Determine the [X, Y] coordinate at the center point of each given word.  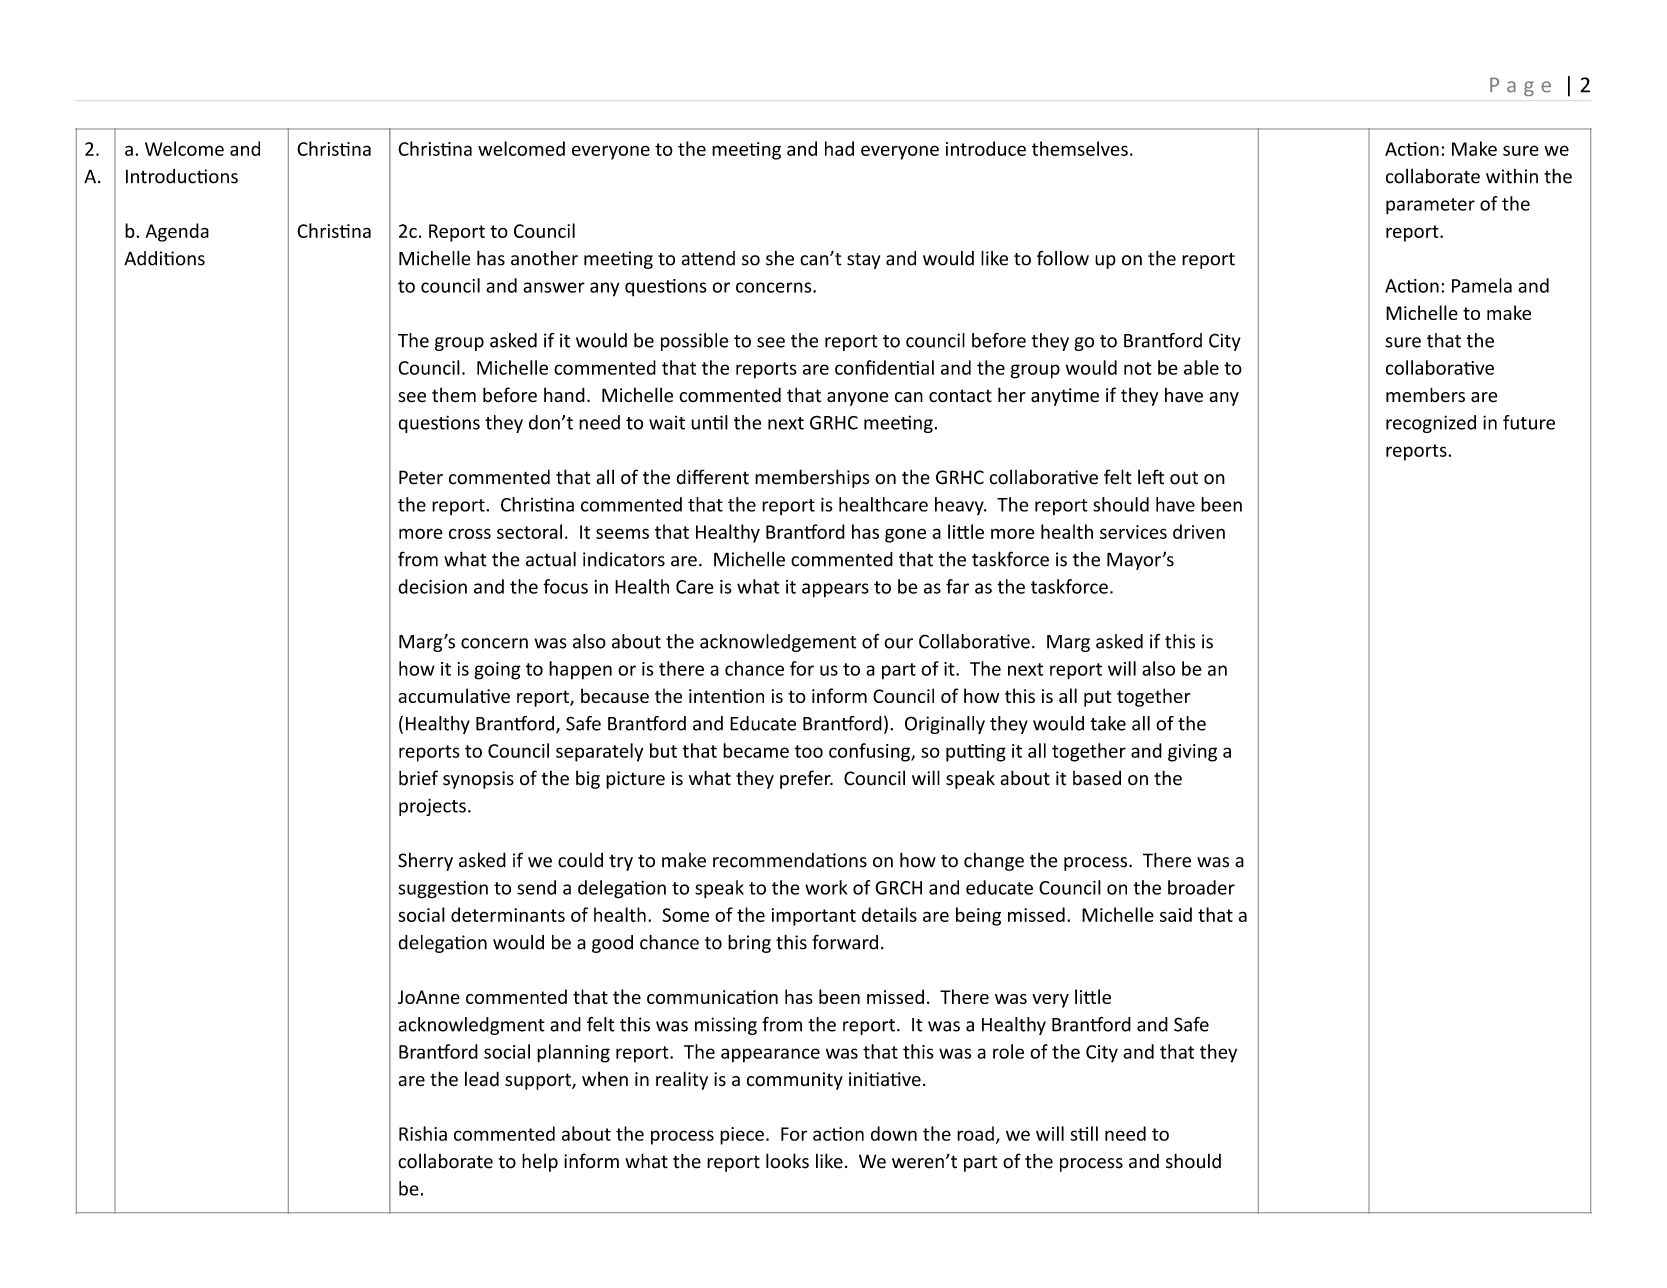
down [894, 1133]
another [544, 258]
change [994, 862]
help [540, 1162]
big [588, 779]
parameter [1430, 206]
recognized [1431, 424]
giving [1192, 753]
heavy [960, 506]
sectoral [529, 531]
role [1008, 1051]
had [839, 148]
